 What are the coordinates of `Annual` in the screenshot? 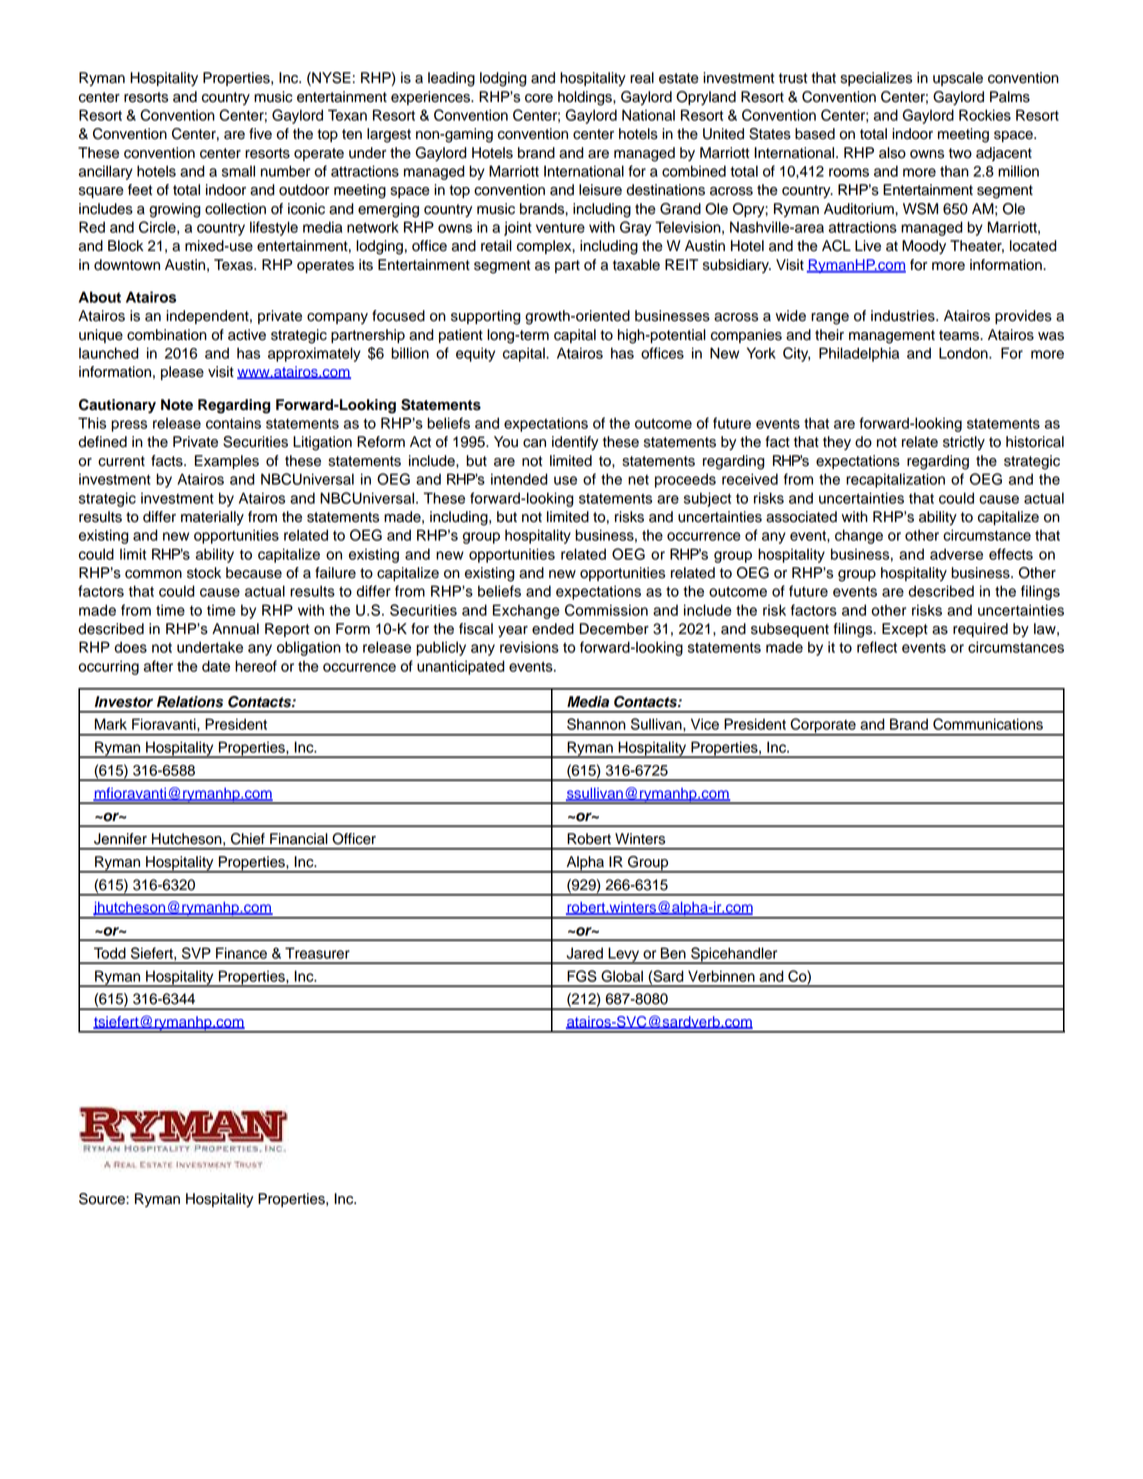 It's located at (235, 629).
